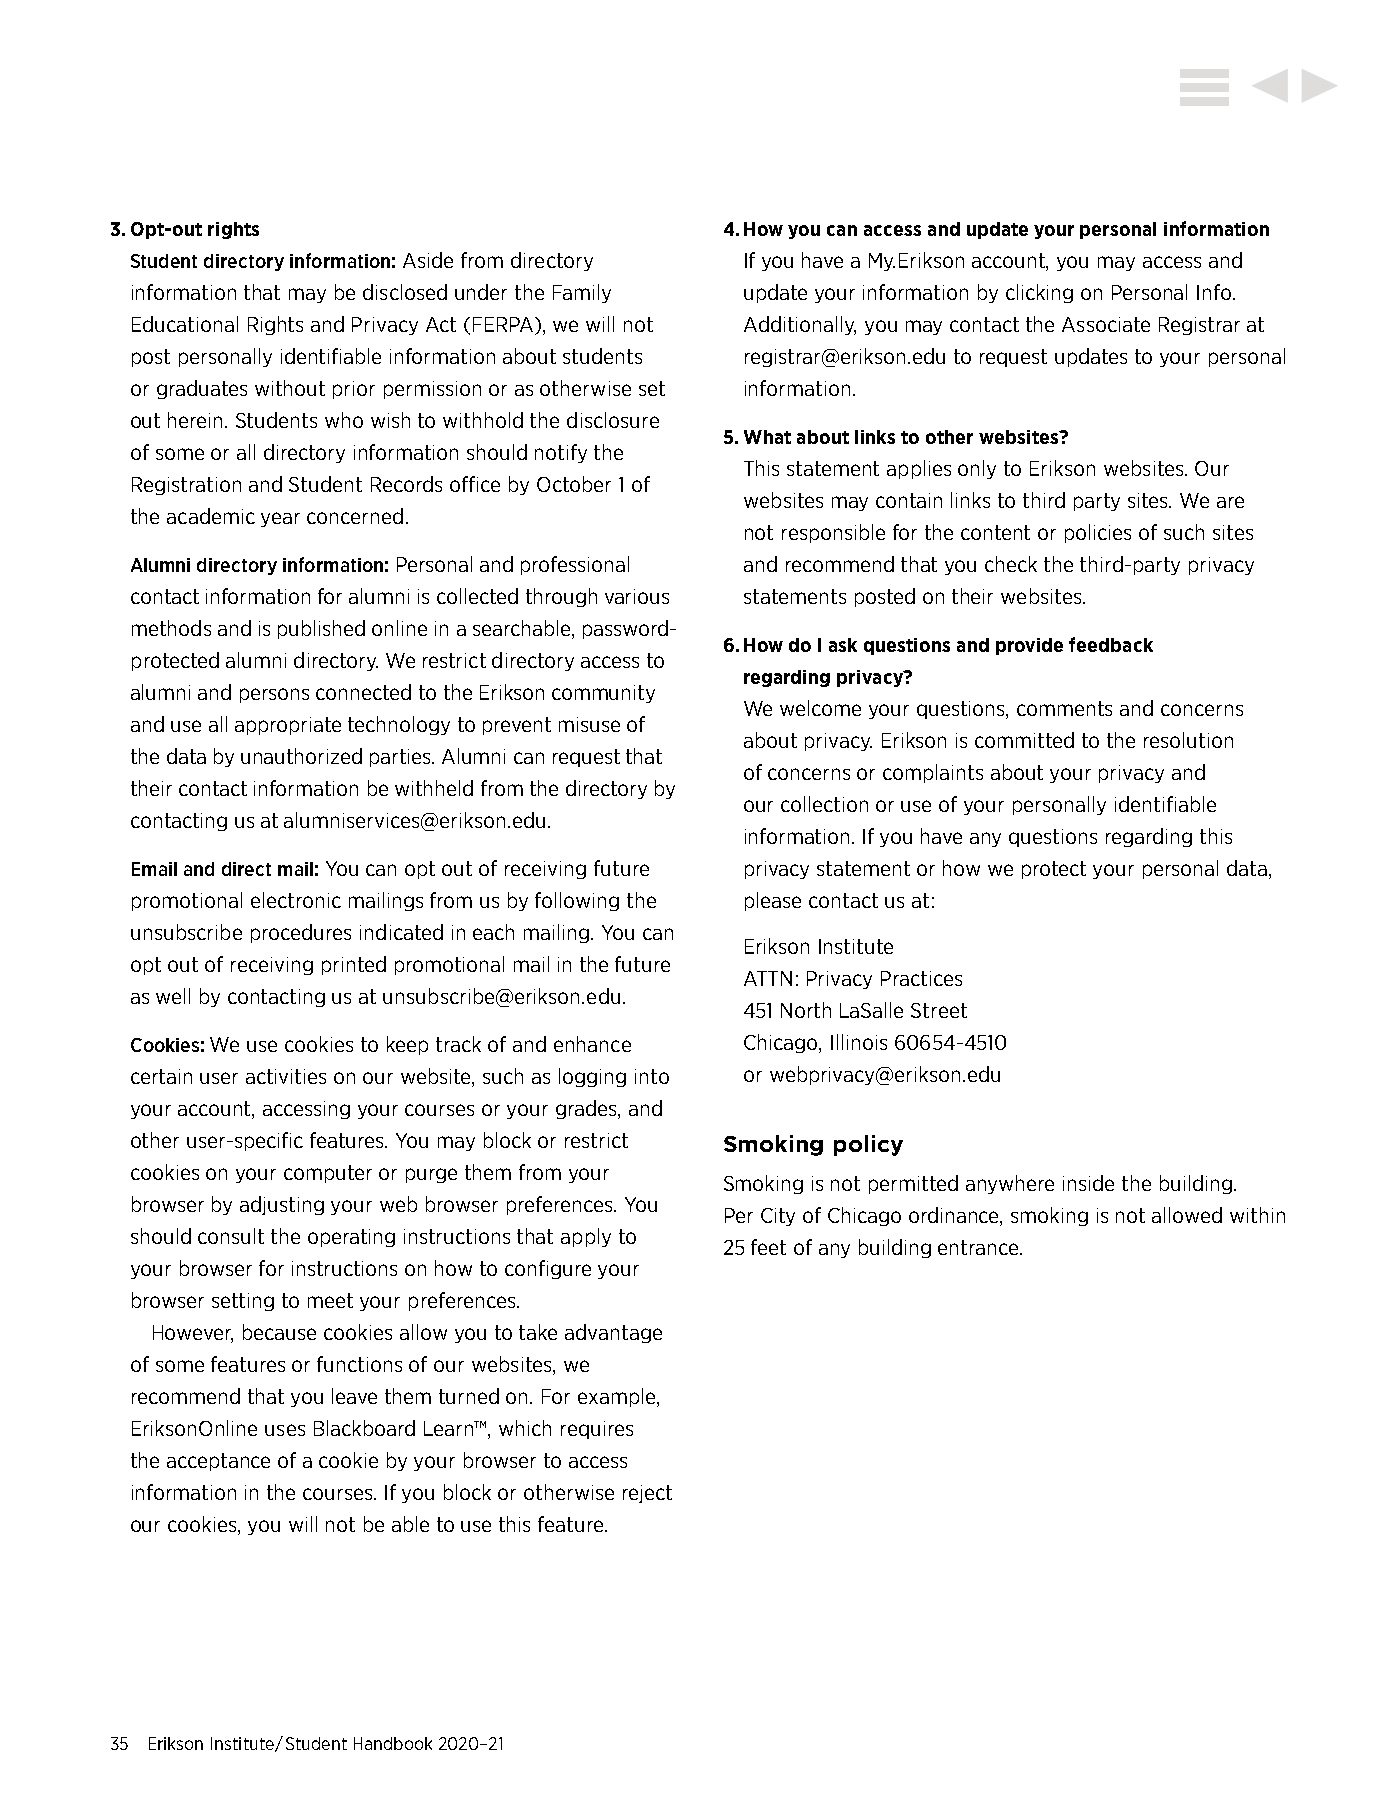 Image resolution: width=1400 pixels, height=1811 pixels. What do you see at coordinates (1106, 324) in the document?
I see `Associate` at bounding box center [1106, 324].
